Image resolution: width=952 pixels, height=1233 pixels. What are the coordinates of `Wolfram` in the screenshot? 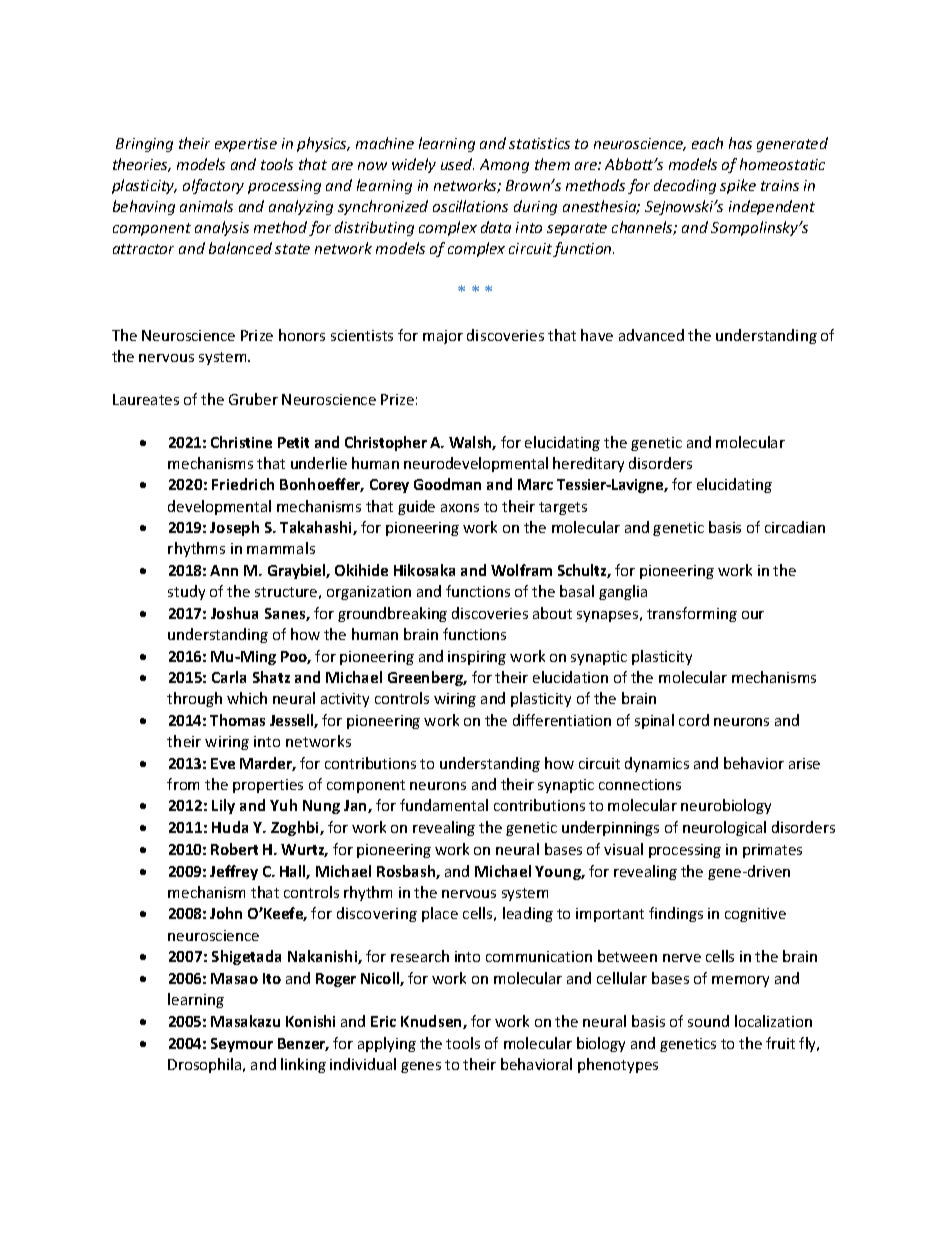 It's located at (521, 570).
